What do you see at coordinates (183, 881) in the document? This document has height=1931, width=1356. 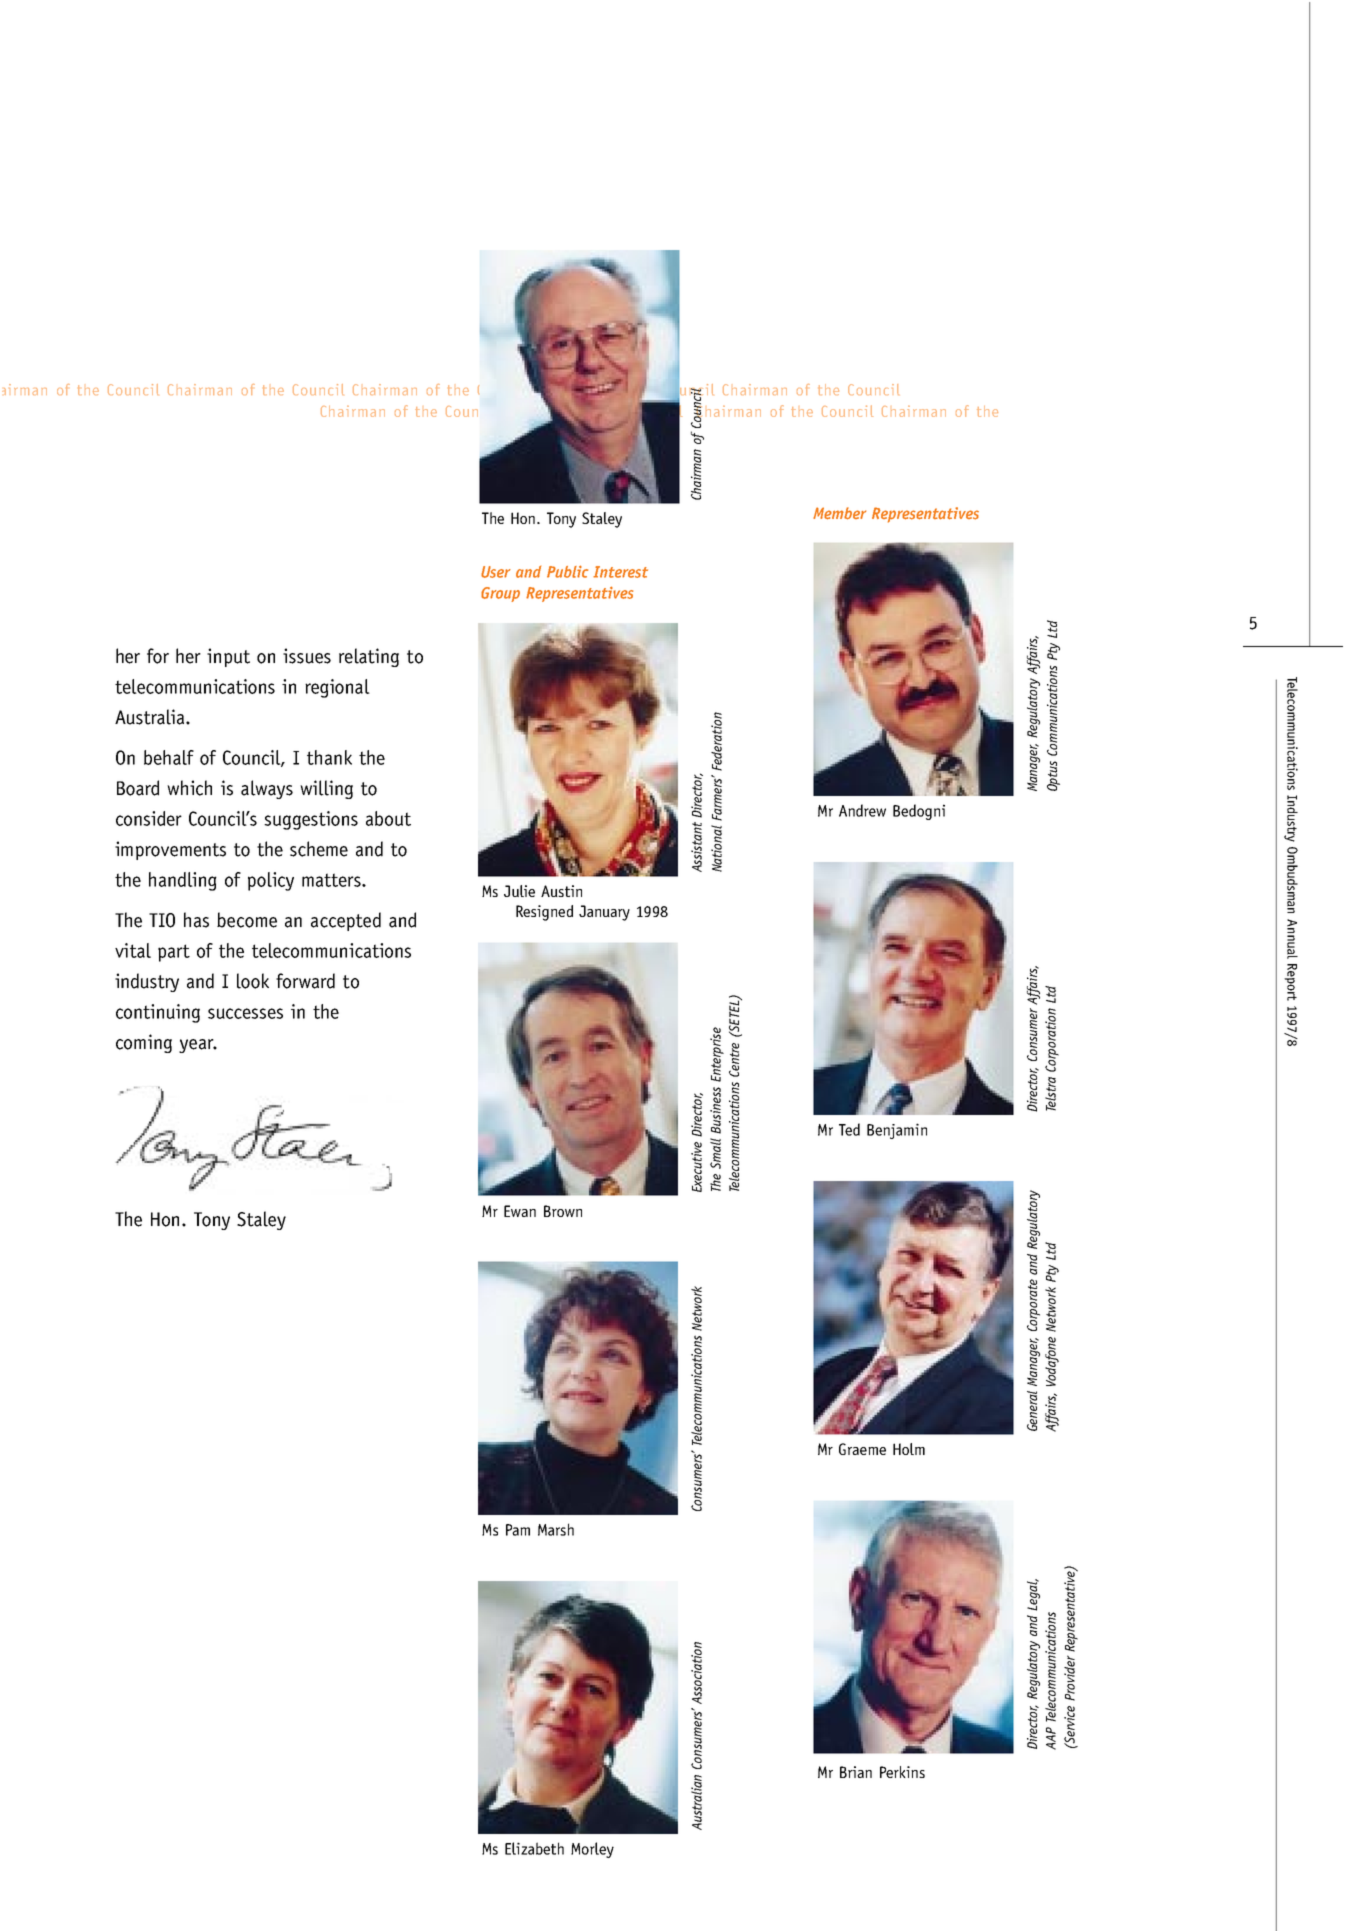 I see `handling` at bounding box center [183, 881].
